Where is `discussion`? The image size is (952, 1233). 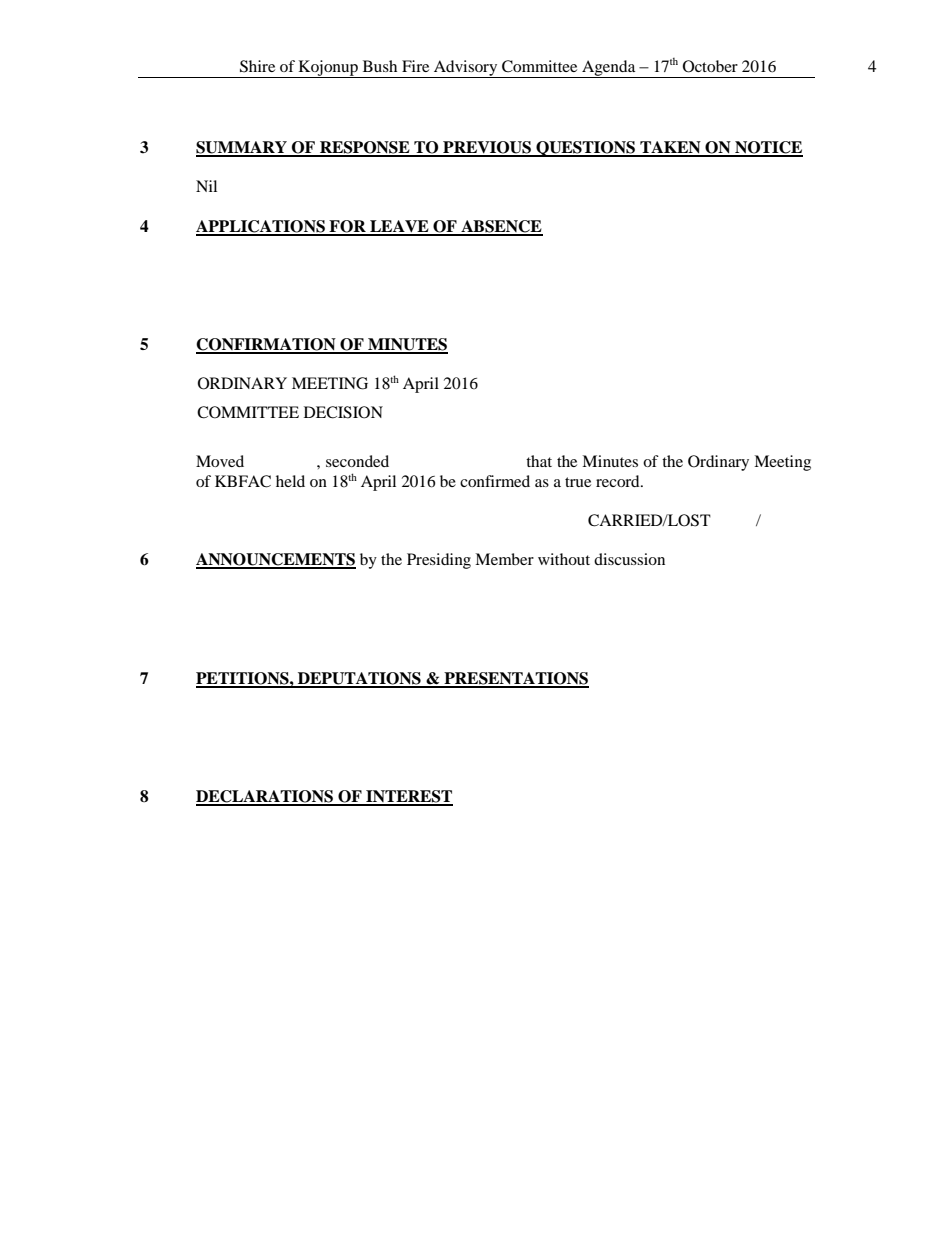 discussion is located at coordinates (629, 559).
